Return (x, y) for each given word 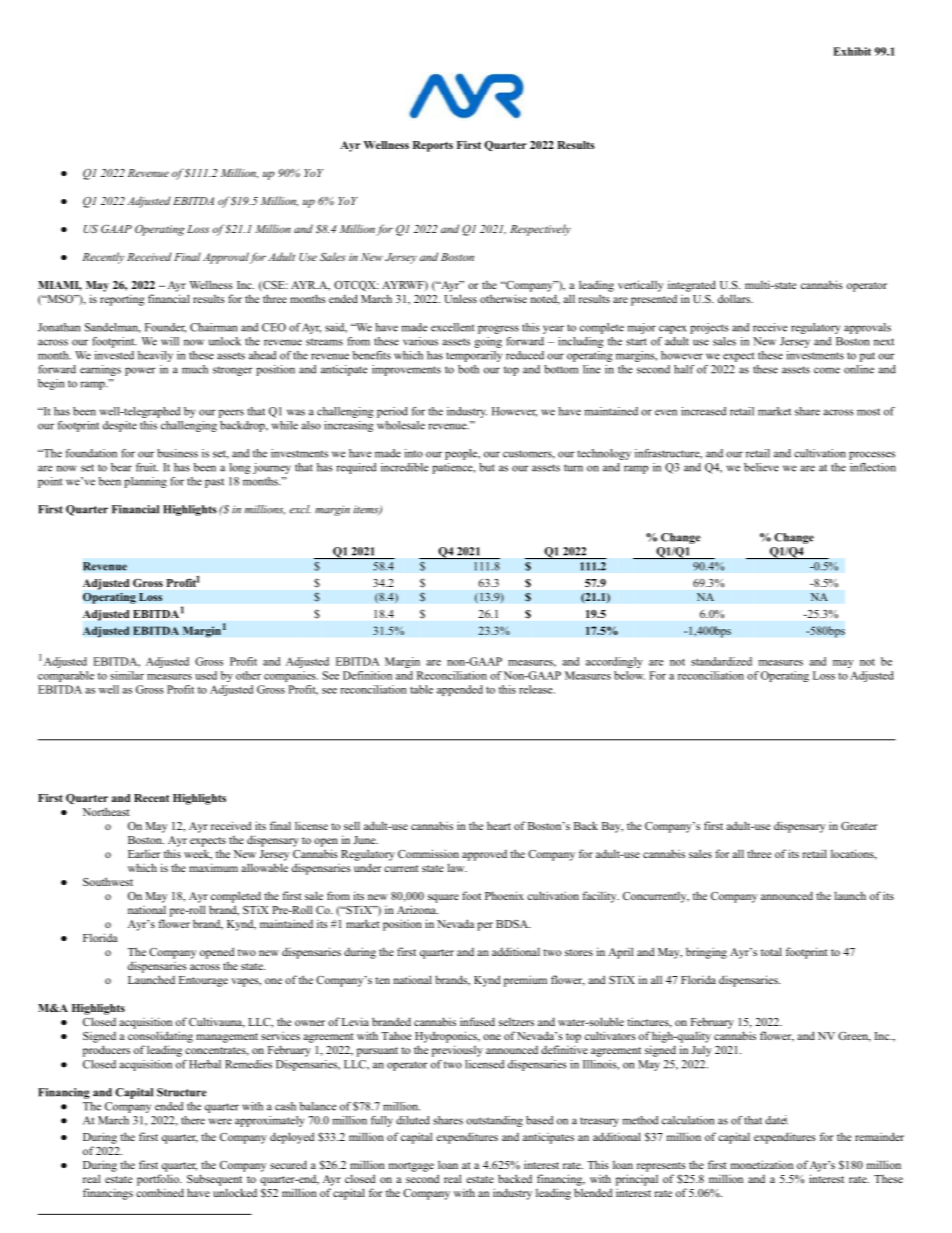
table (421, 689)
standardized (721, 661)
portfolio (159, 1180)
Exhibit (852, 51)
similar (127, 675)
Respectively (540, 230)
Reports (433, 146)
